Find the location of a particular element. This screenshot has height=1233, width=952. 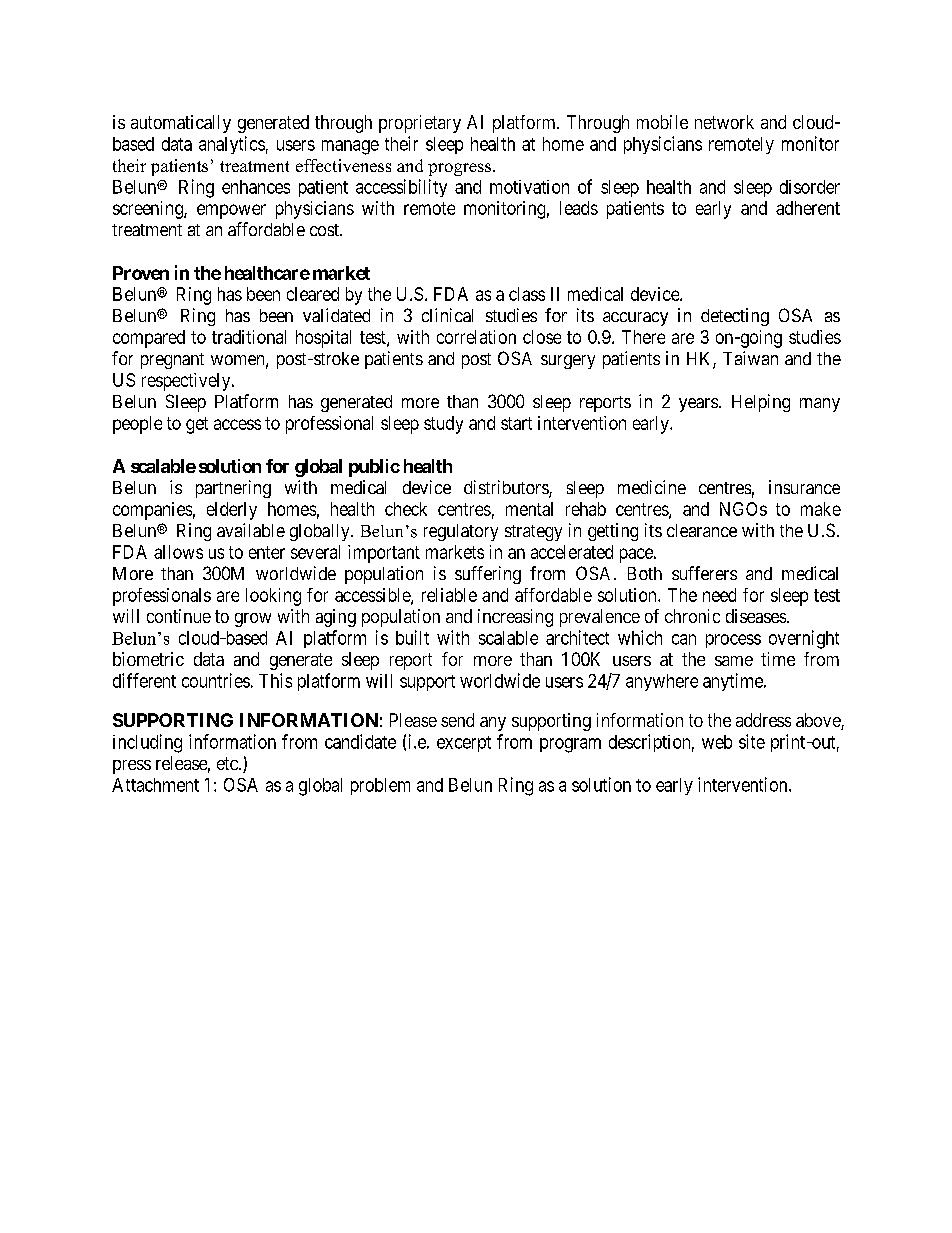

analytics is located at coordinates (232, 145).
